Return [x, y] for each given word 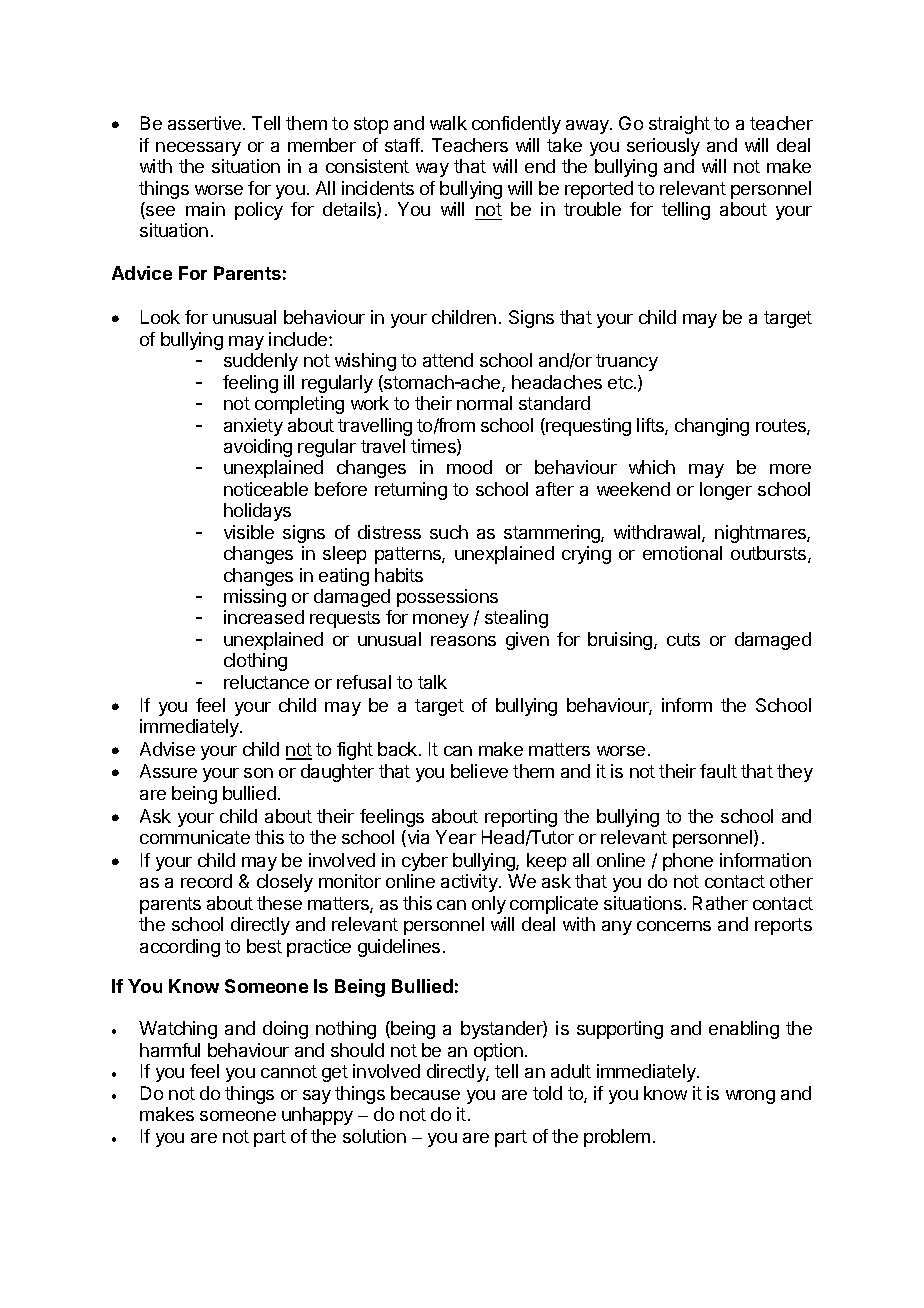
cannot [289, 1071]
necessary [198, 149]
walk [448, 123]
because [425, 1093]
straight [679, 125]
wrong [750, 1097]
